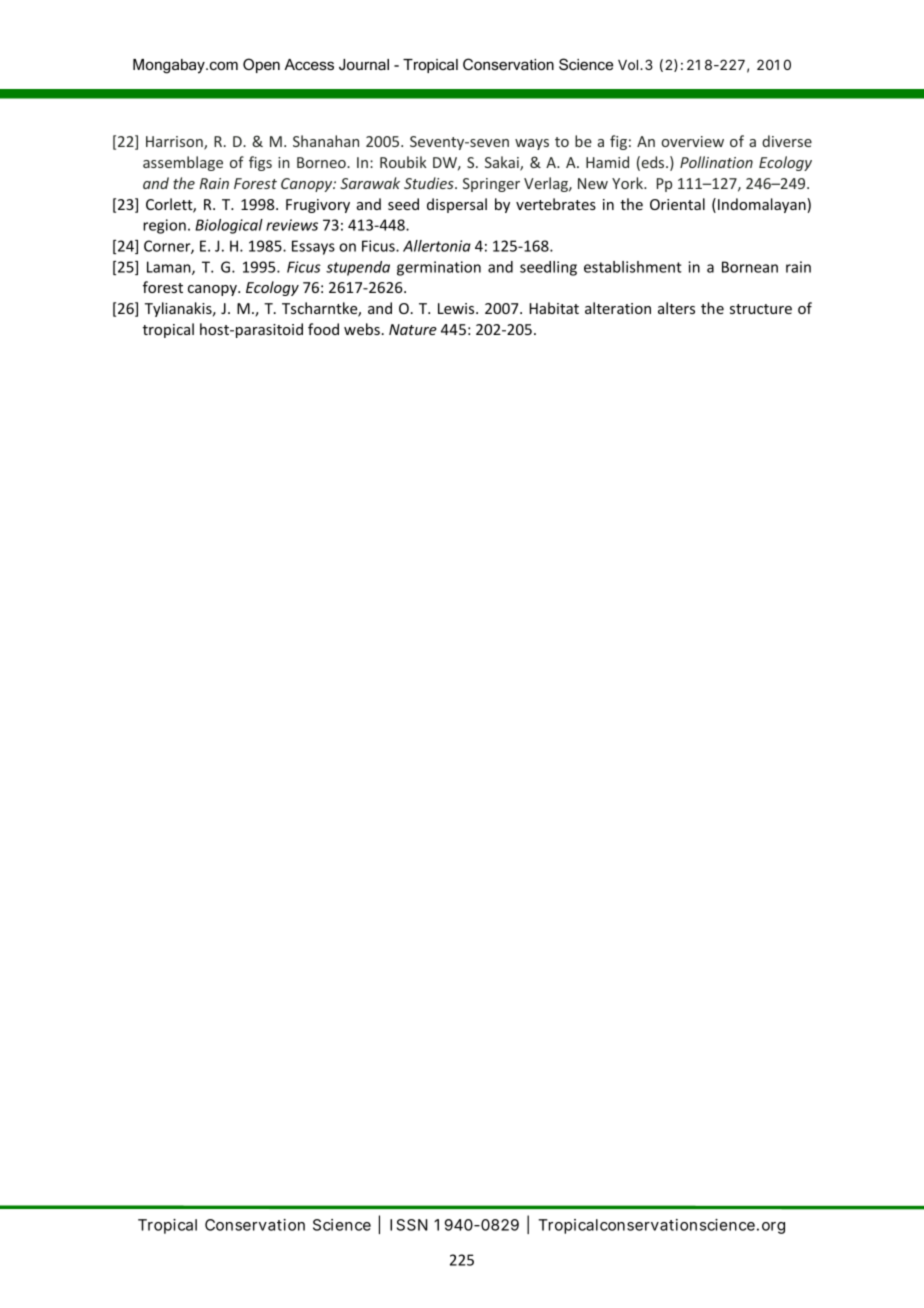 The height and width of the screenshot is (1308, 924). Describe the element at coordinates (457, 205) in the screenshot. I see `dispersal` at that location.
